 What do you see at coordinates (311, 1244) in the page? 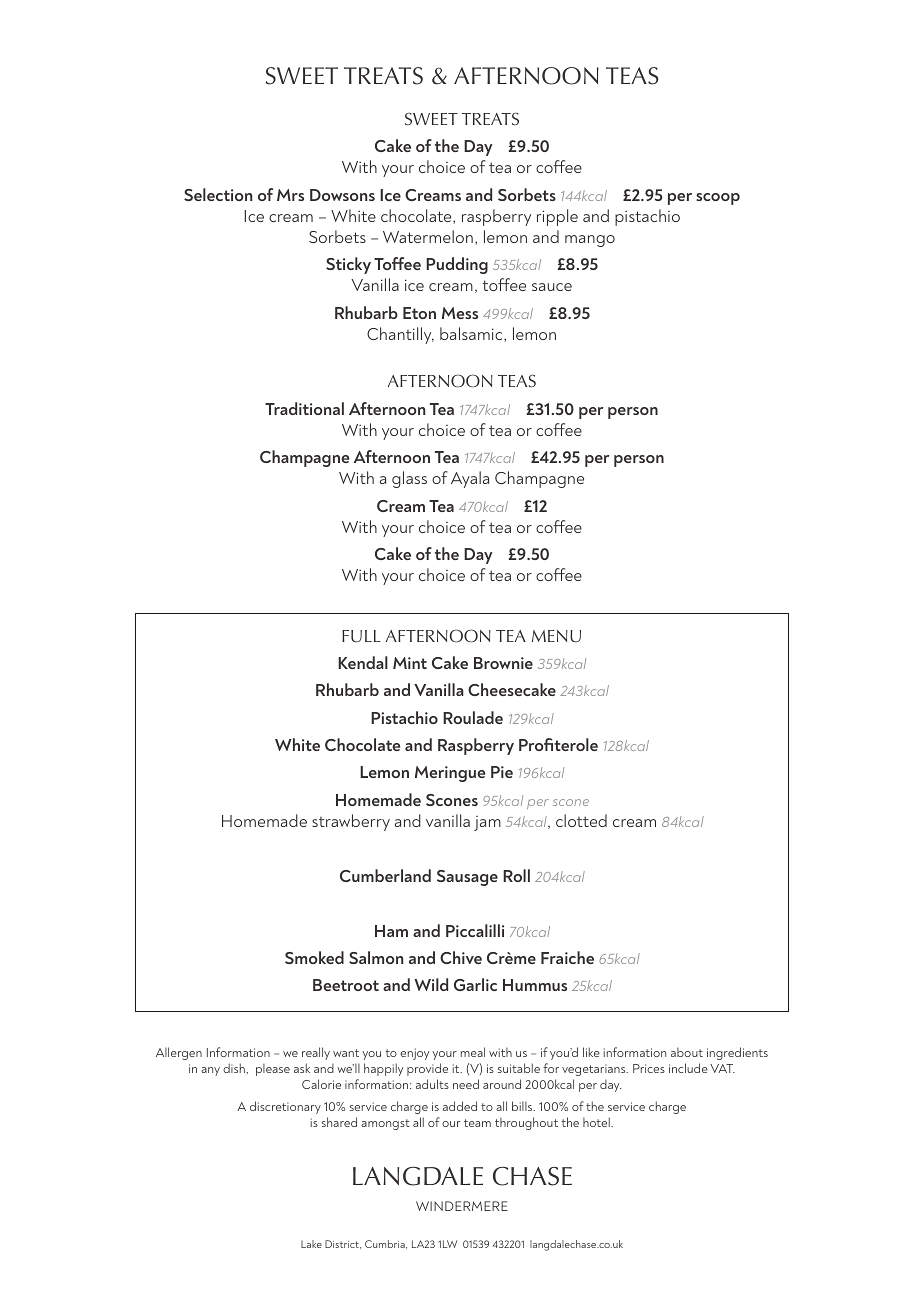
I see `Lake` at bounding box center [311, 1244].
